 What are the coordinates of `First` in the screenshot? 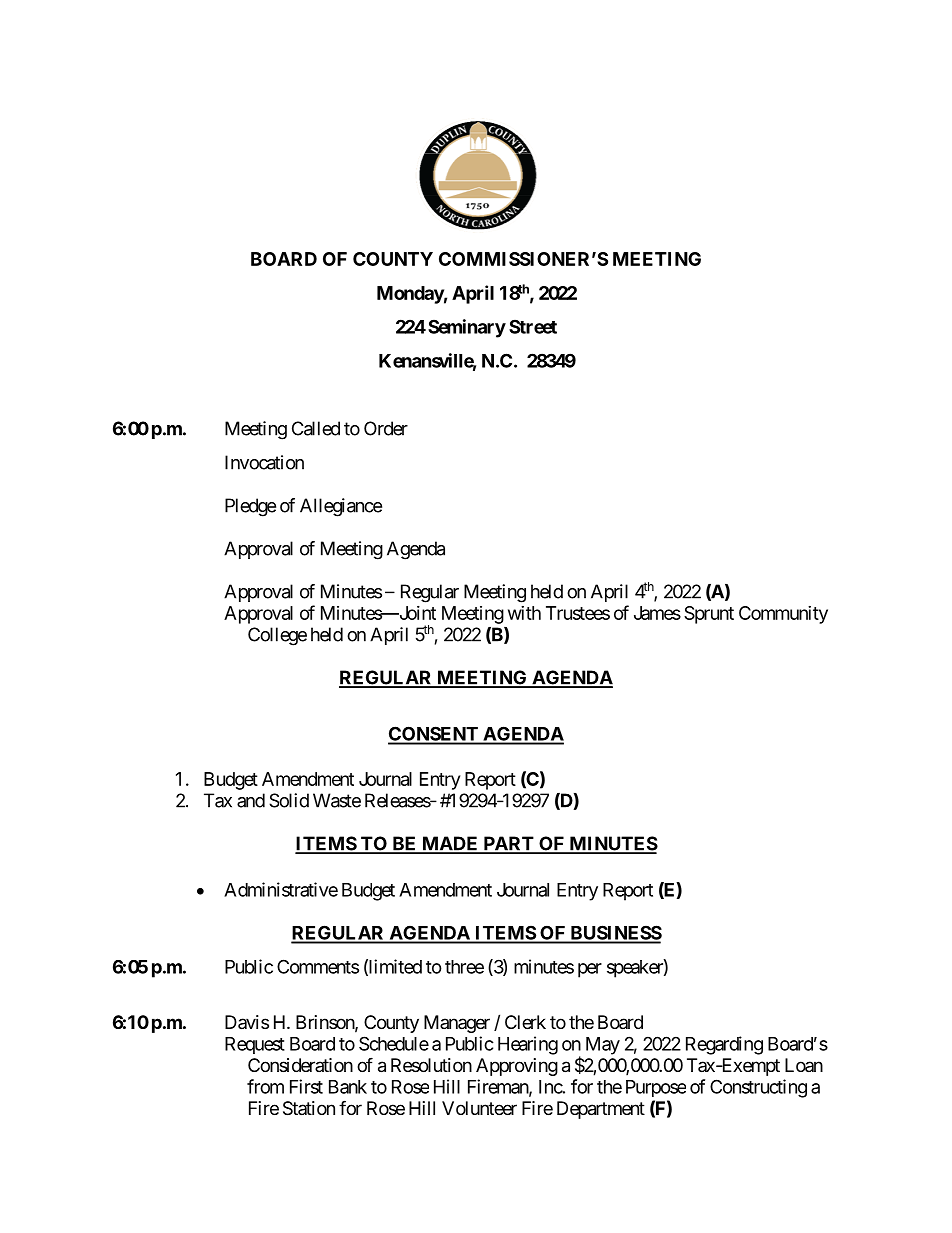 It's located at (306, 1086).
